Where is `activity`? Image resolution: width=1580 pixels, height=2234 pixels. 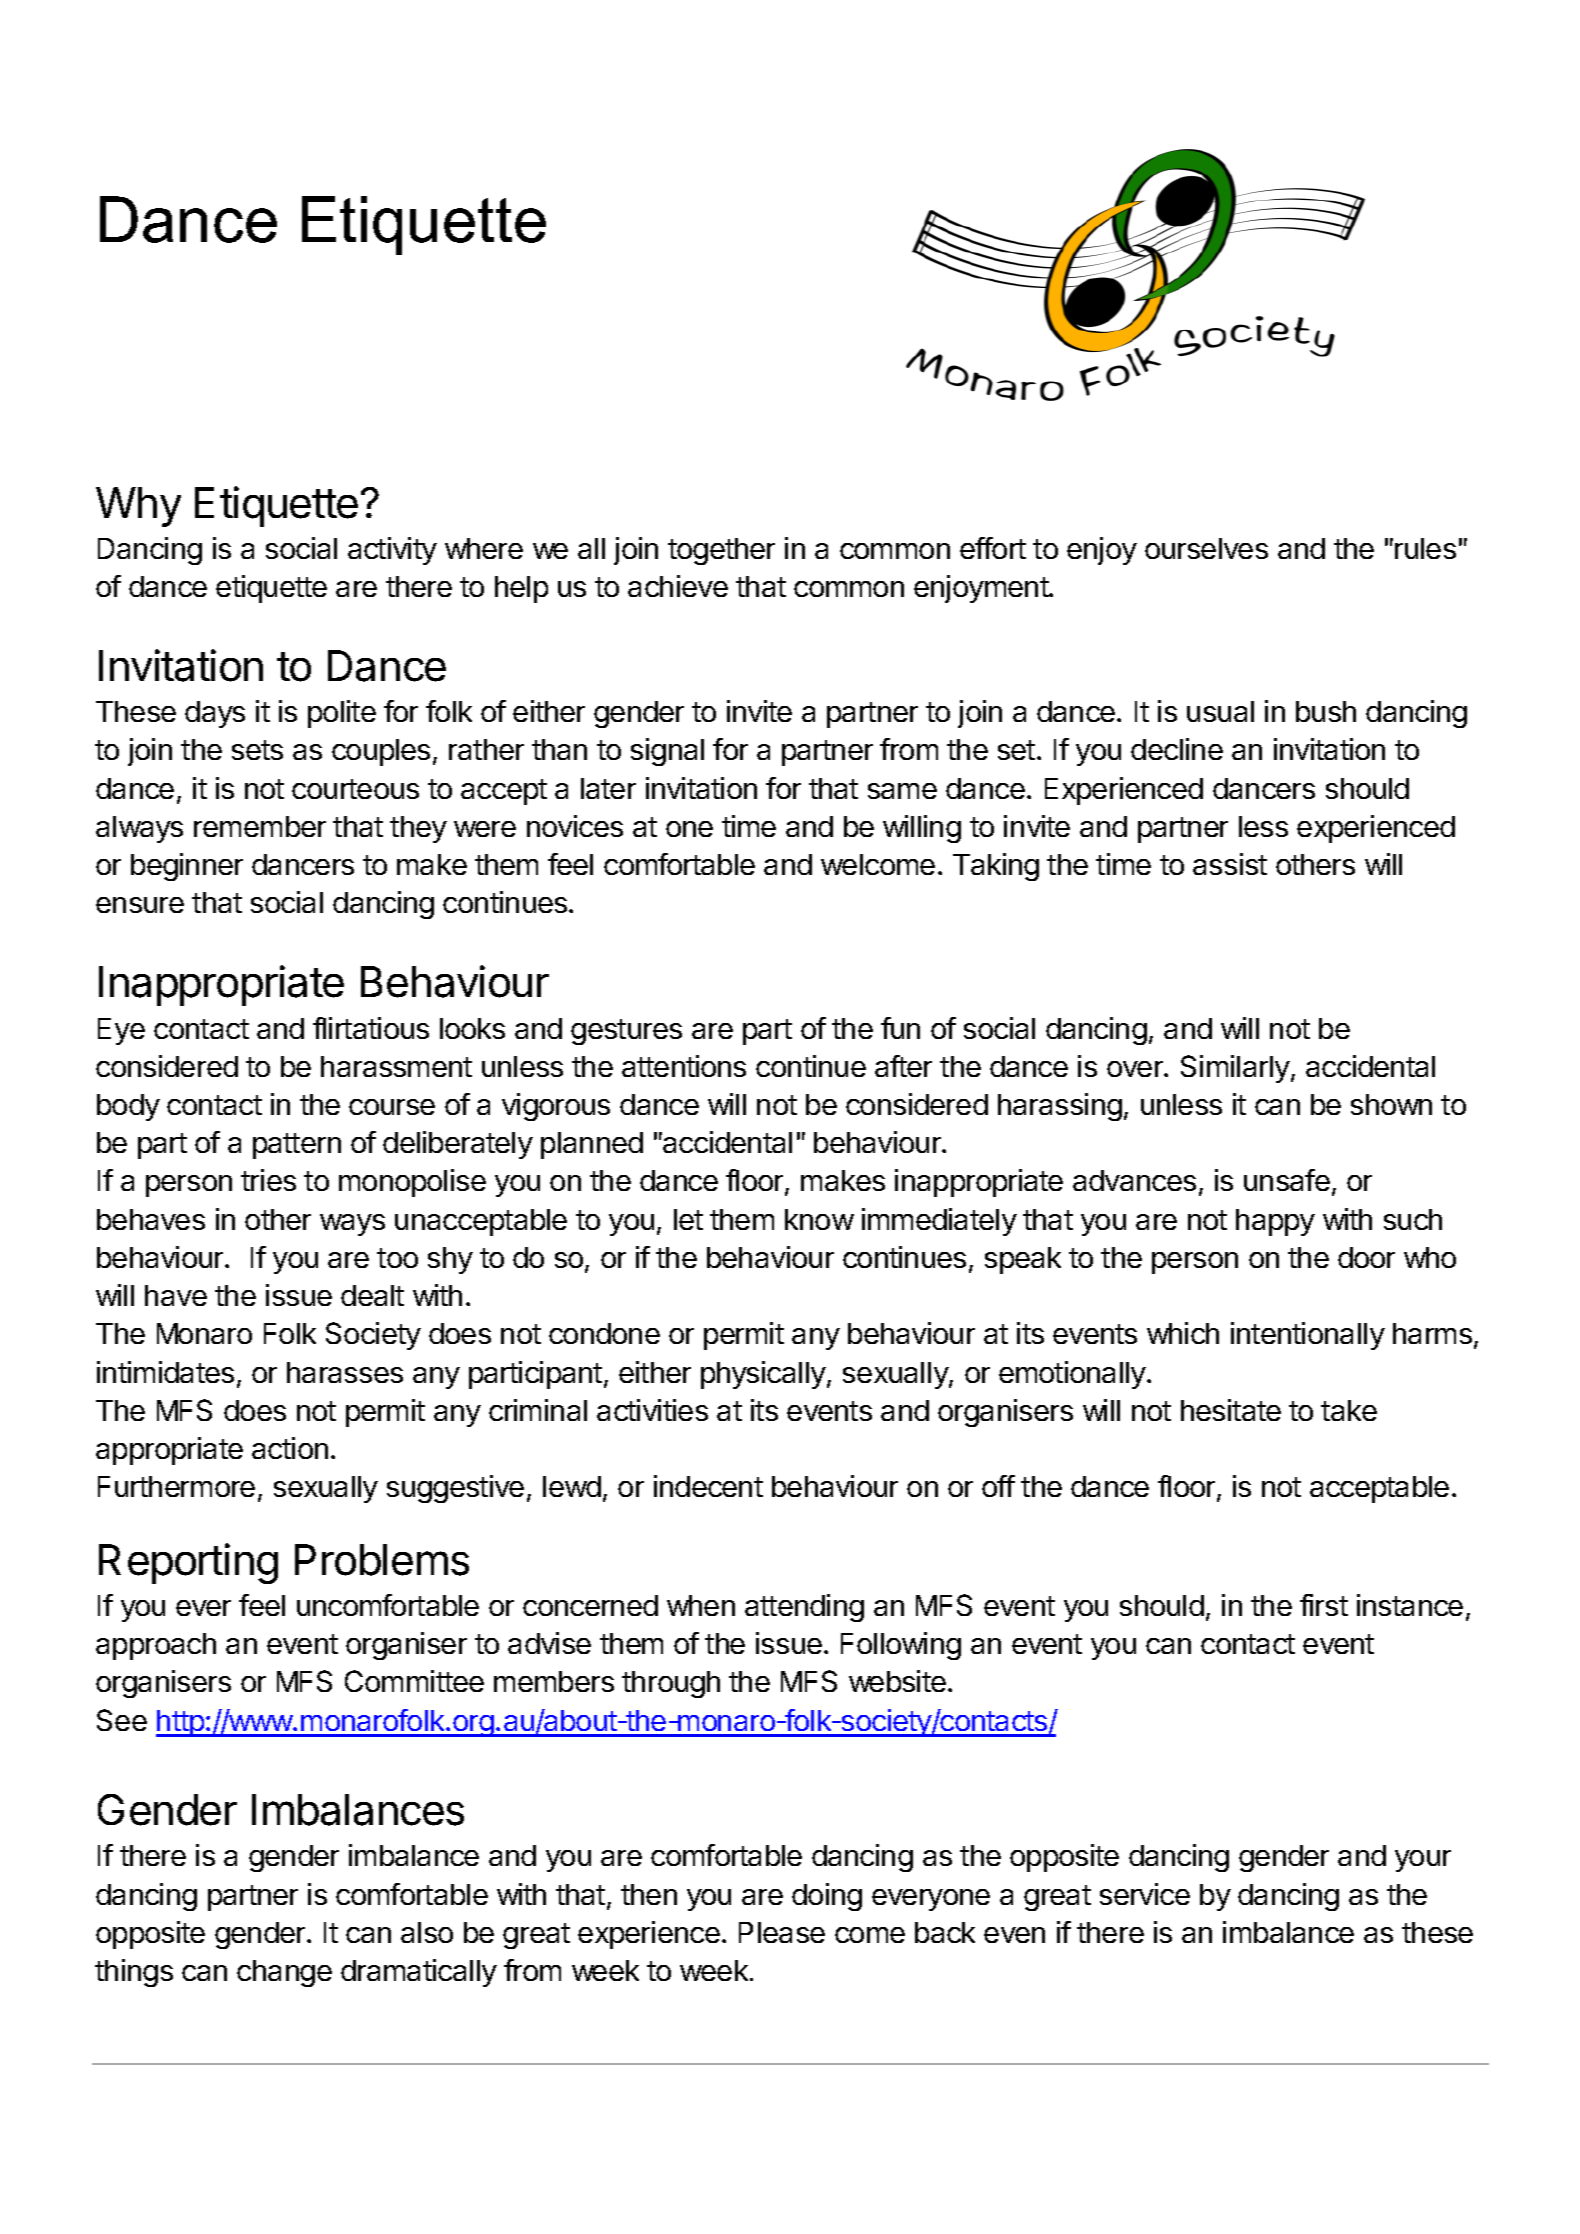
activity is located at coordinates (392, 551).
